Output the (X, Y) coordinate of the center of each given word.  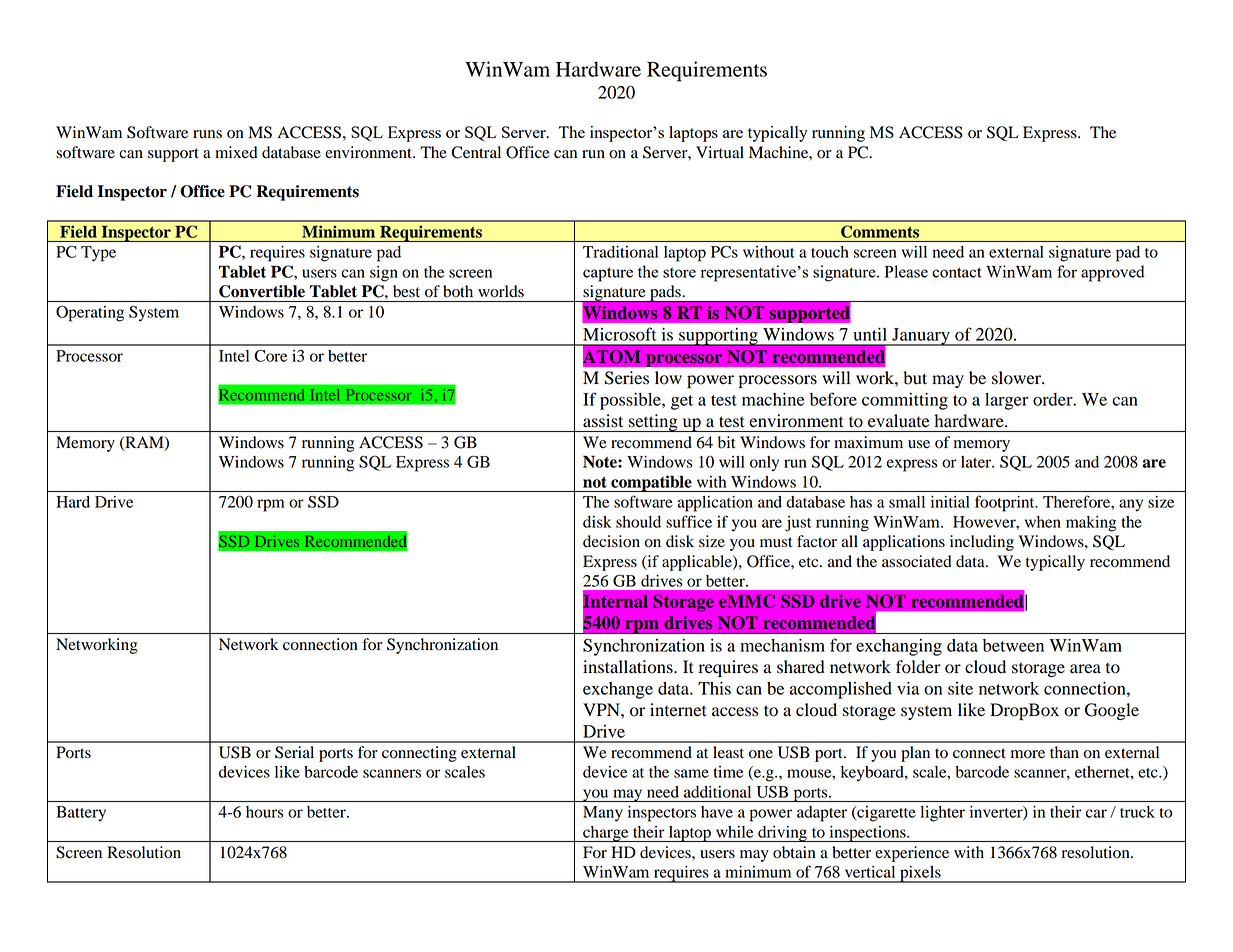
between (1013, 645)
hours (265, 812)
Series (627, 378)
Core (270, 355)
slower (1017, 378)
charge (606, 834)
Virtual (720, 152)
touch (830, 252)
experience (912, 854)
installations (629, 667)
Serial (294, 752)
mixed (236, 152)
